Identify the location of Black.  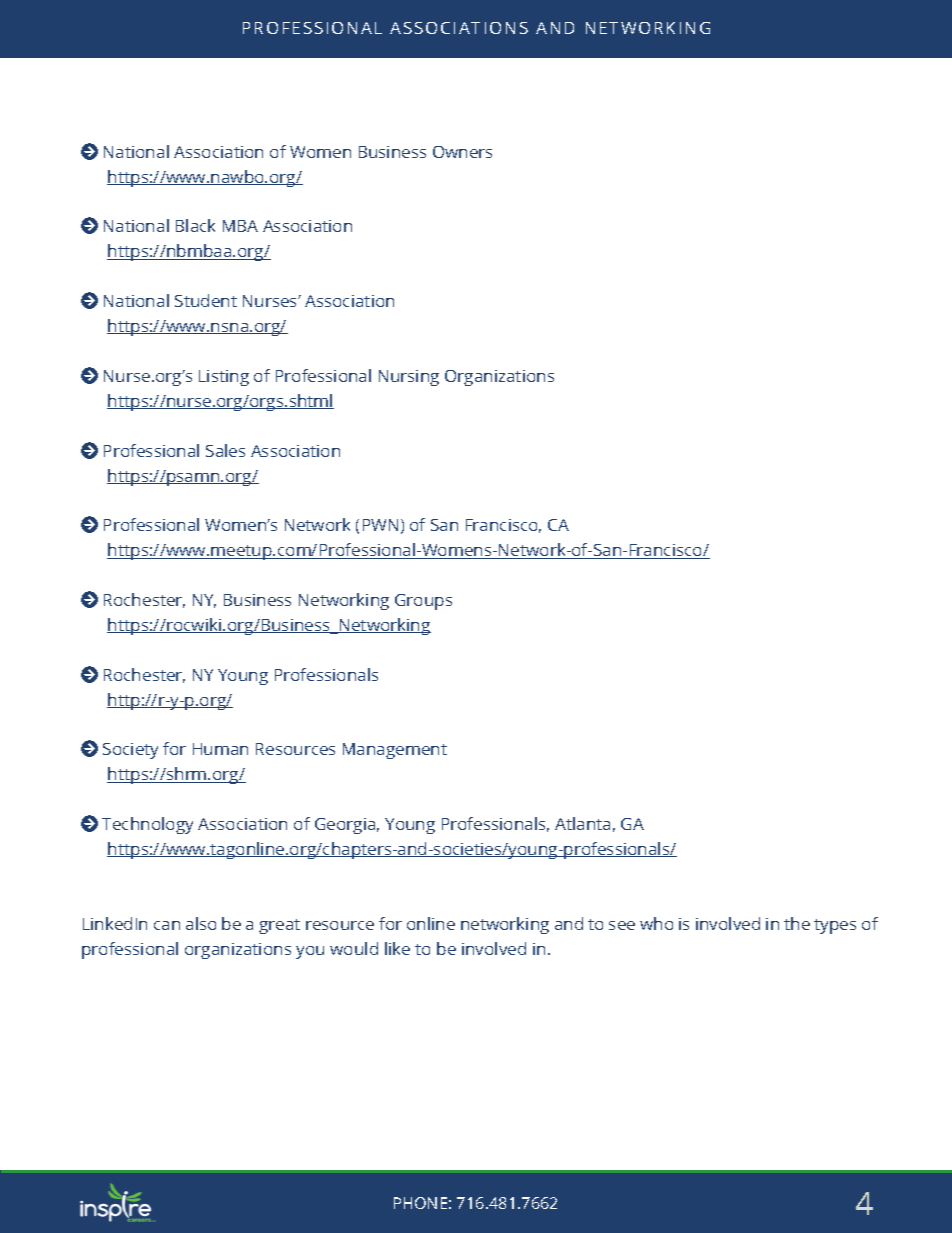
(195, 225).
